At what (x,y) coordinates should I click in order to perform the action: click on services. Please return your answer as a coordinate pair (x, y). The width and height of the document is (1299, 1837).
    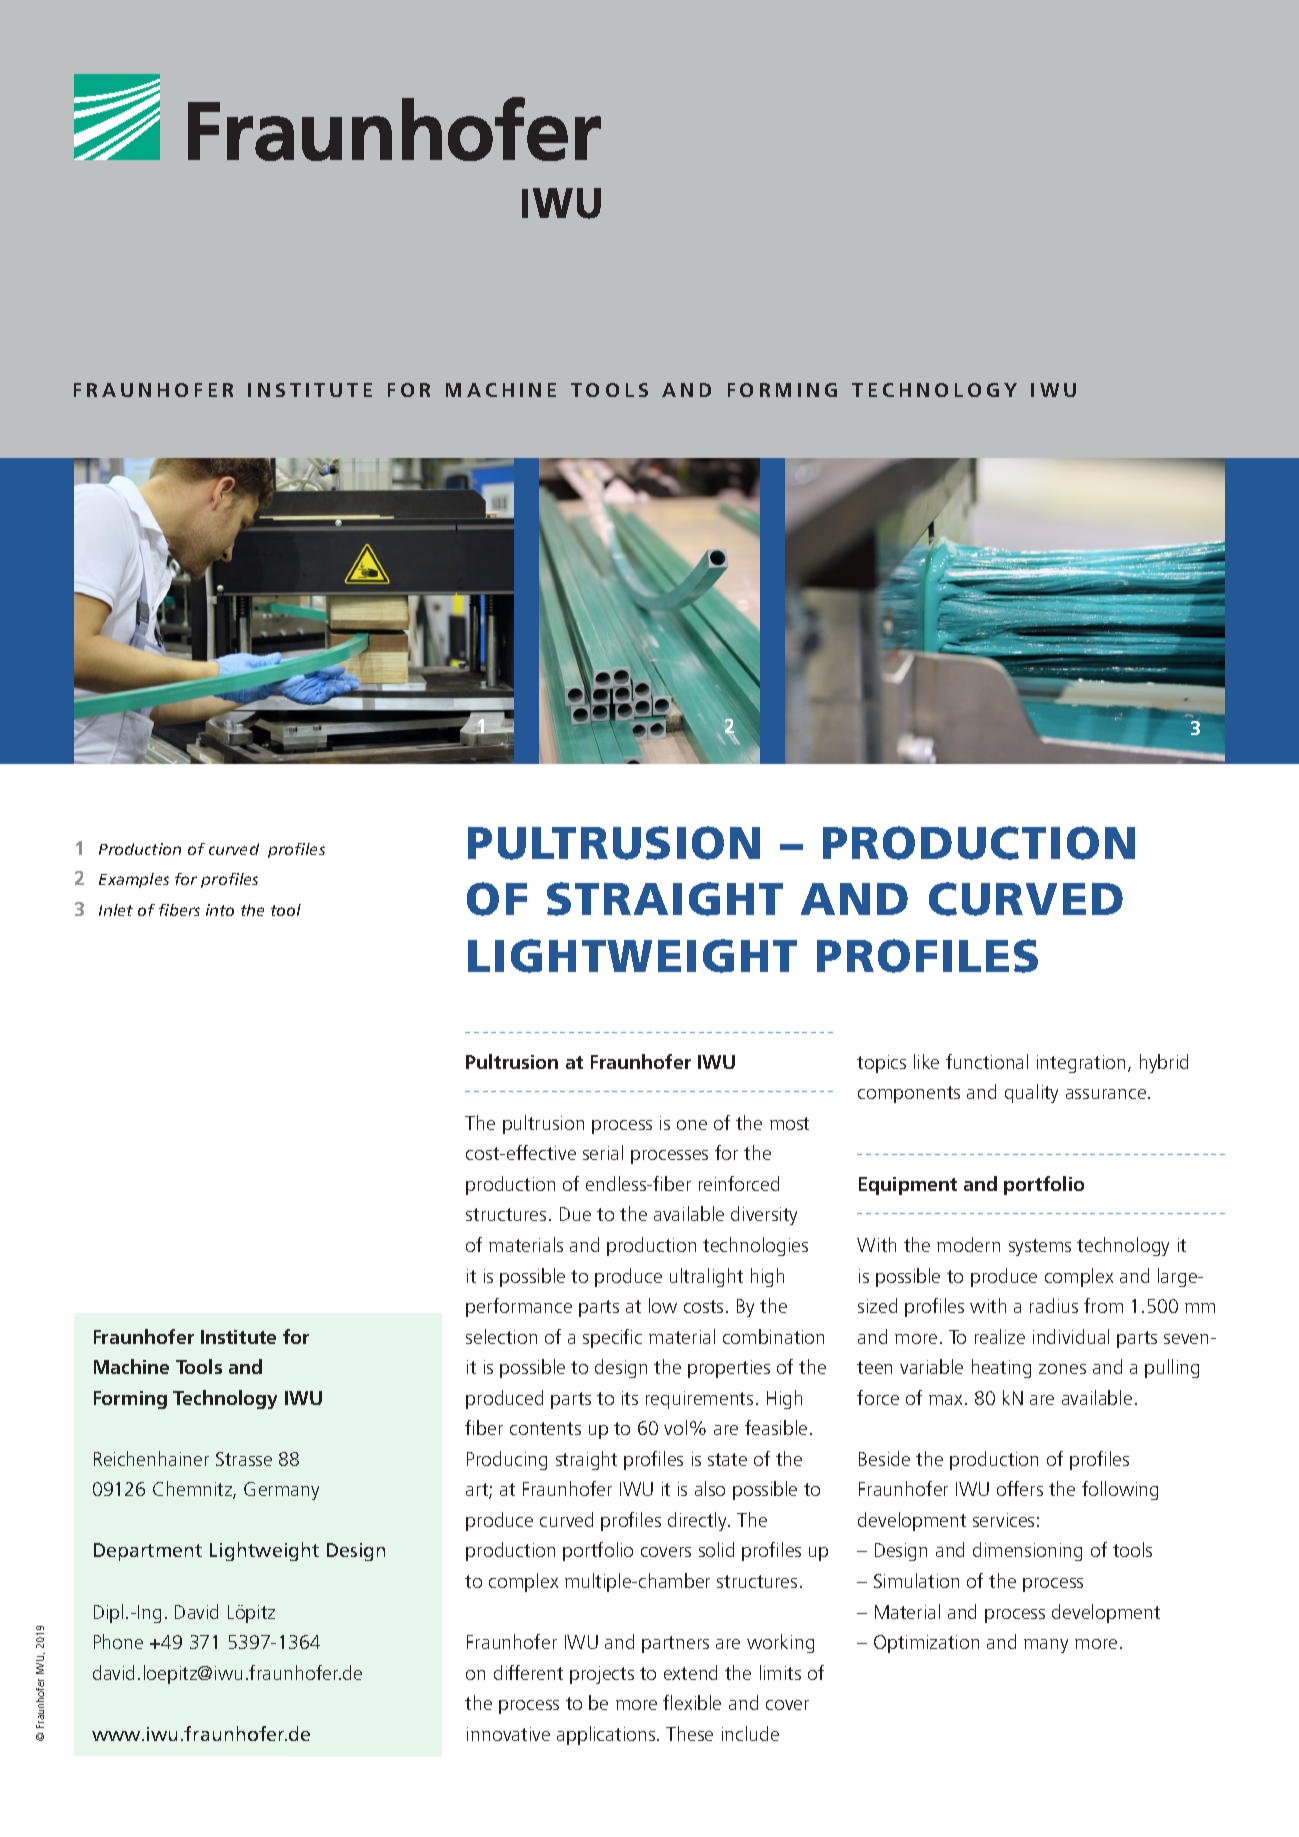
    Looking at the image, I should click on (1003, 1520).
